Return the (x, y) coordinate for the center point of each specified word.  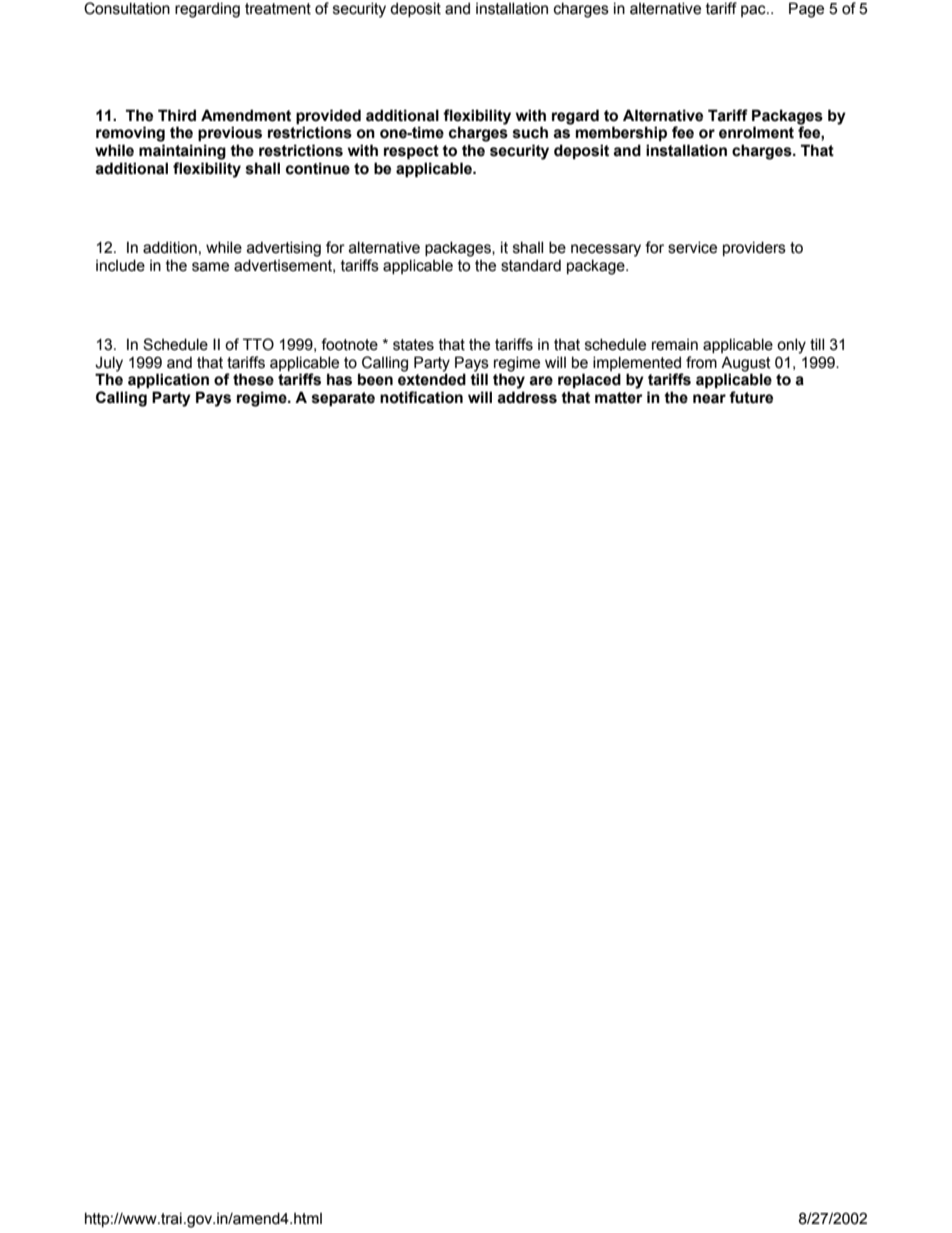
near (709, 399)
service (692, 247)
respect (411, 152)
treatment (278, 9)
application (168, 381)
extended (432, 379)
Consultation (127, 8)
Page (806, 10)
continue (318, 168)
